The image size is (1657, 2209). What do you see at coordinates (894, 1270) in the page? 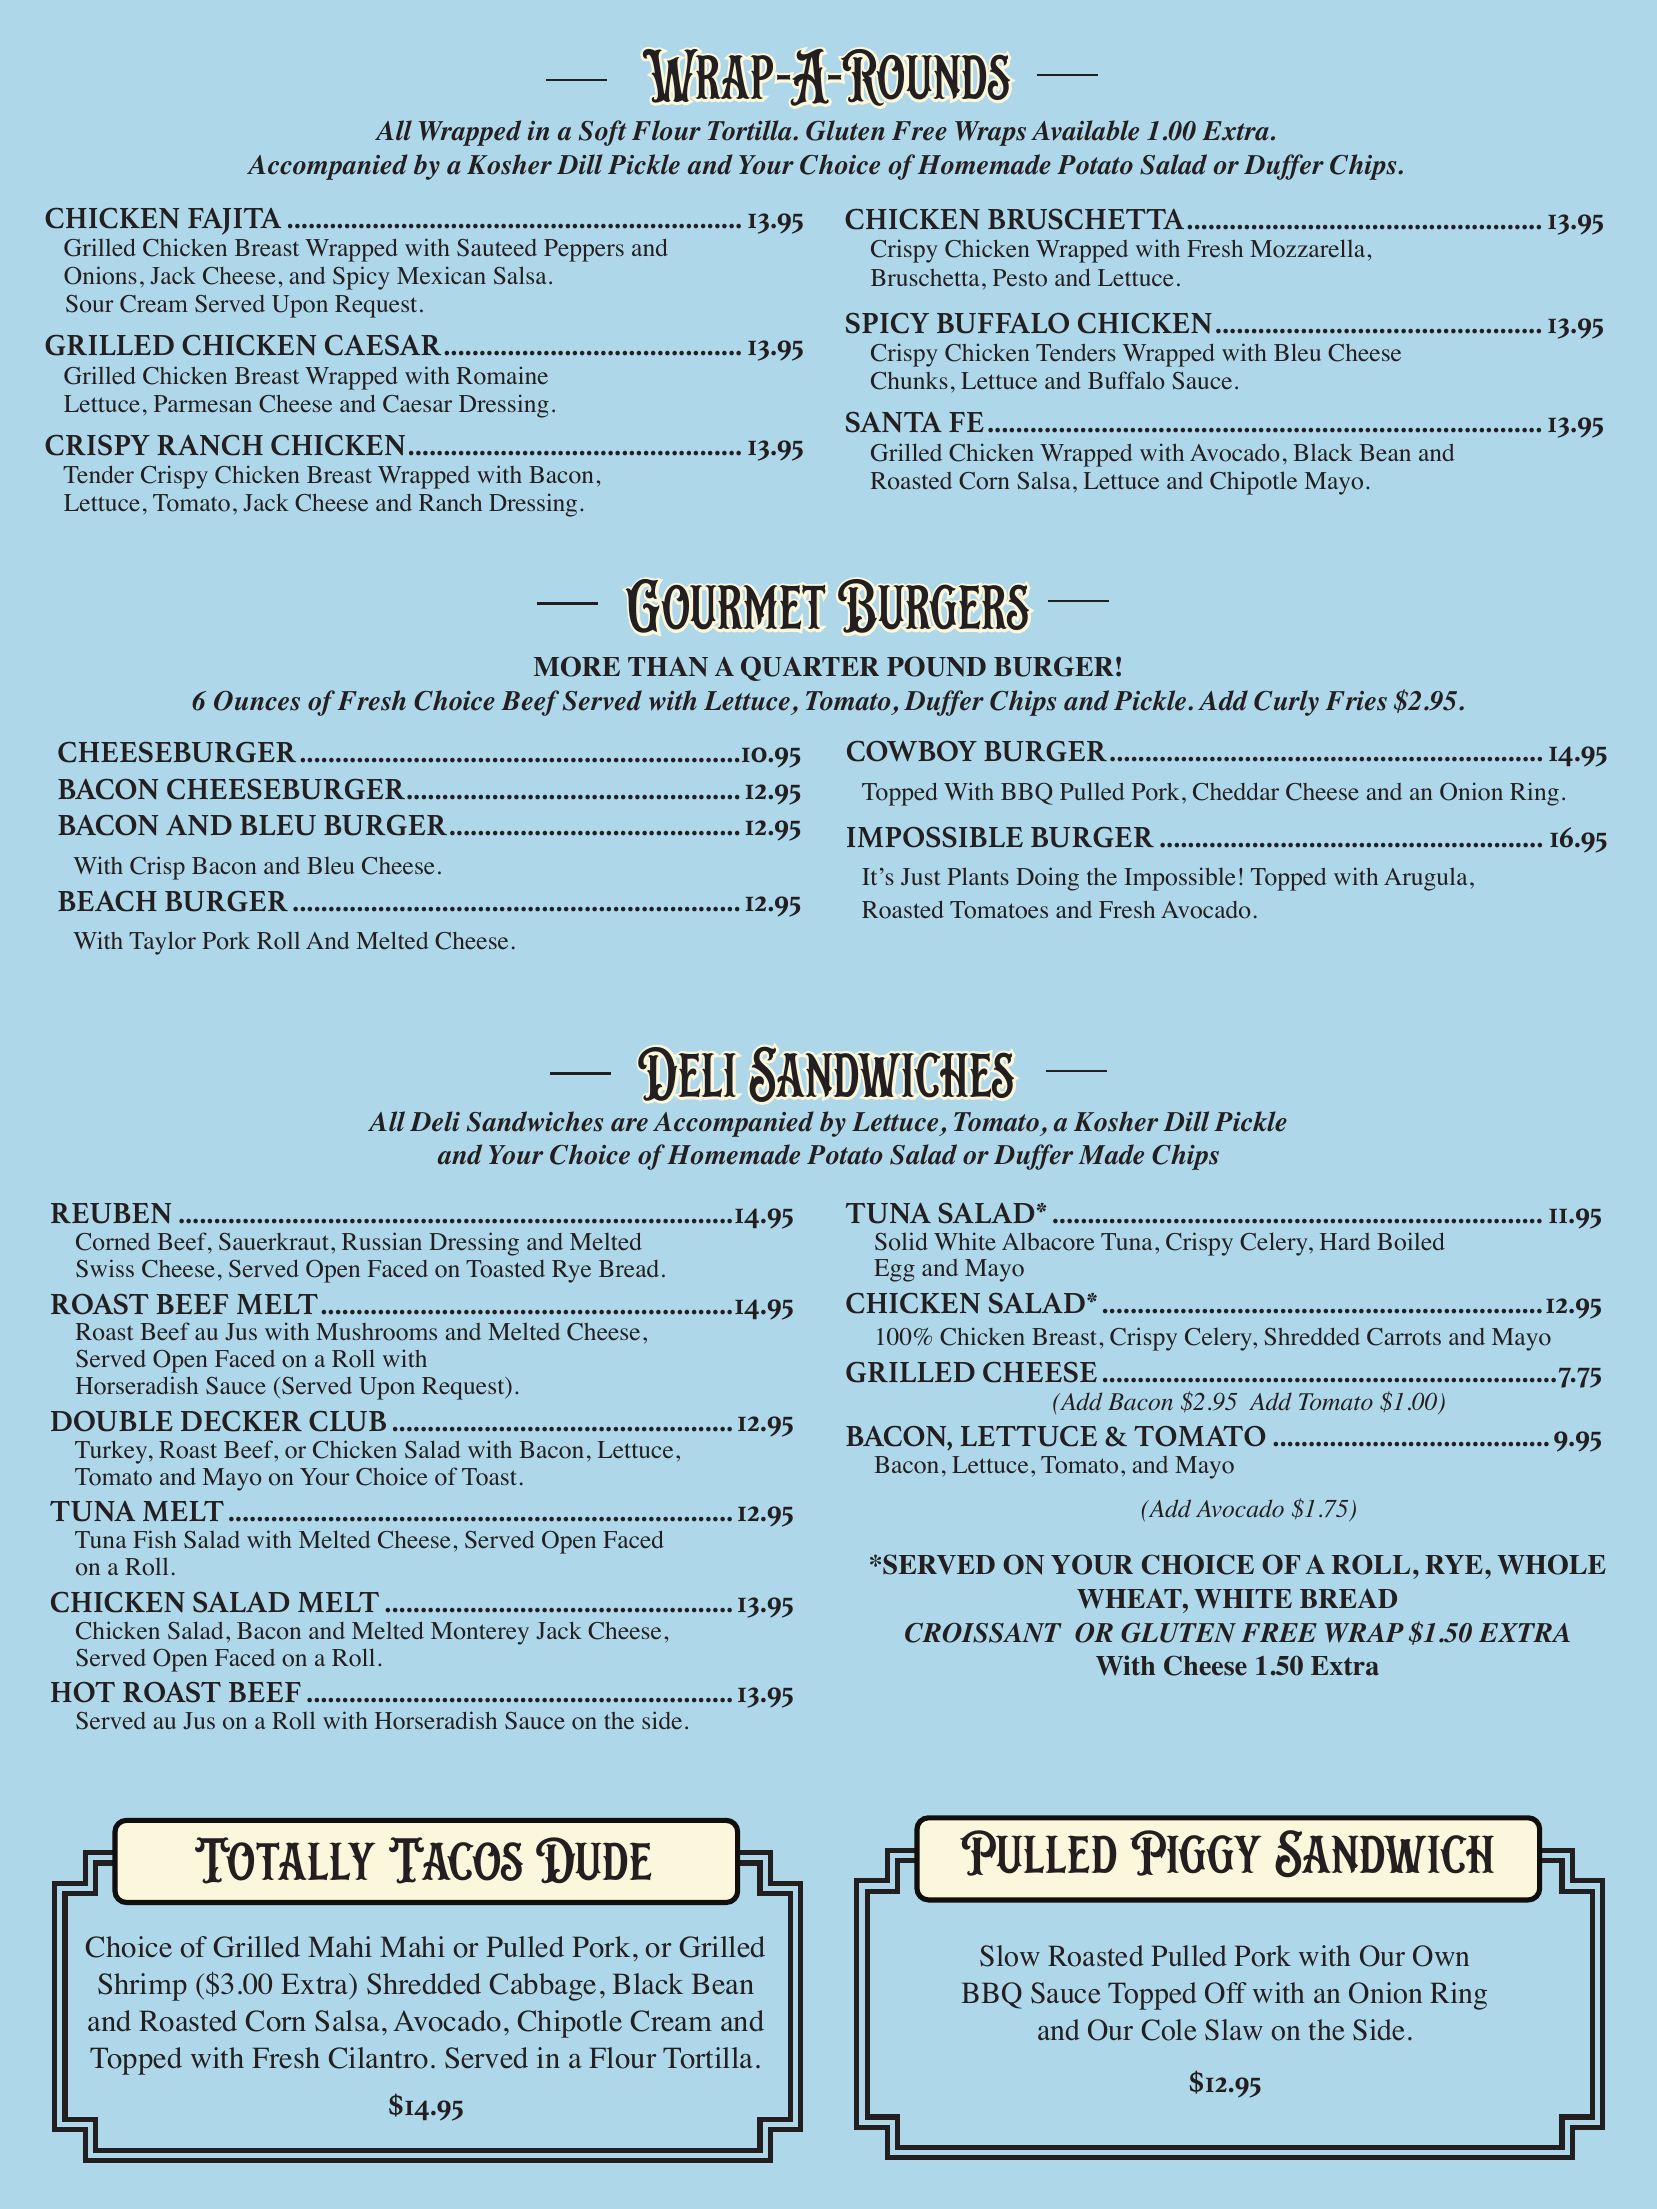
I see `Egg` at bounding box center [894, 1270].
